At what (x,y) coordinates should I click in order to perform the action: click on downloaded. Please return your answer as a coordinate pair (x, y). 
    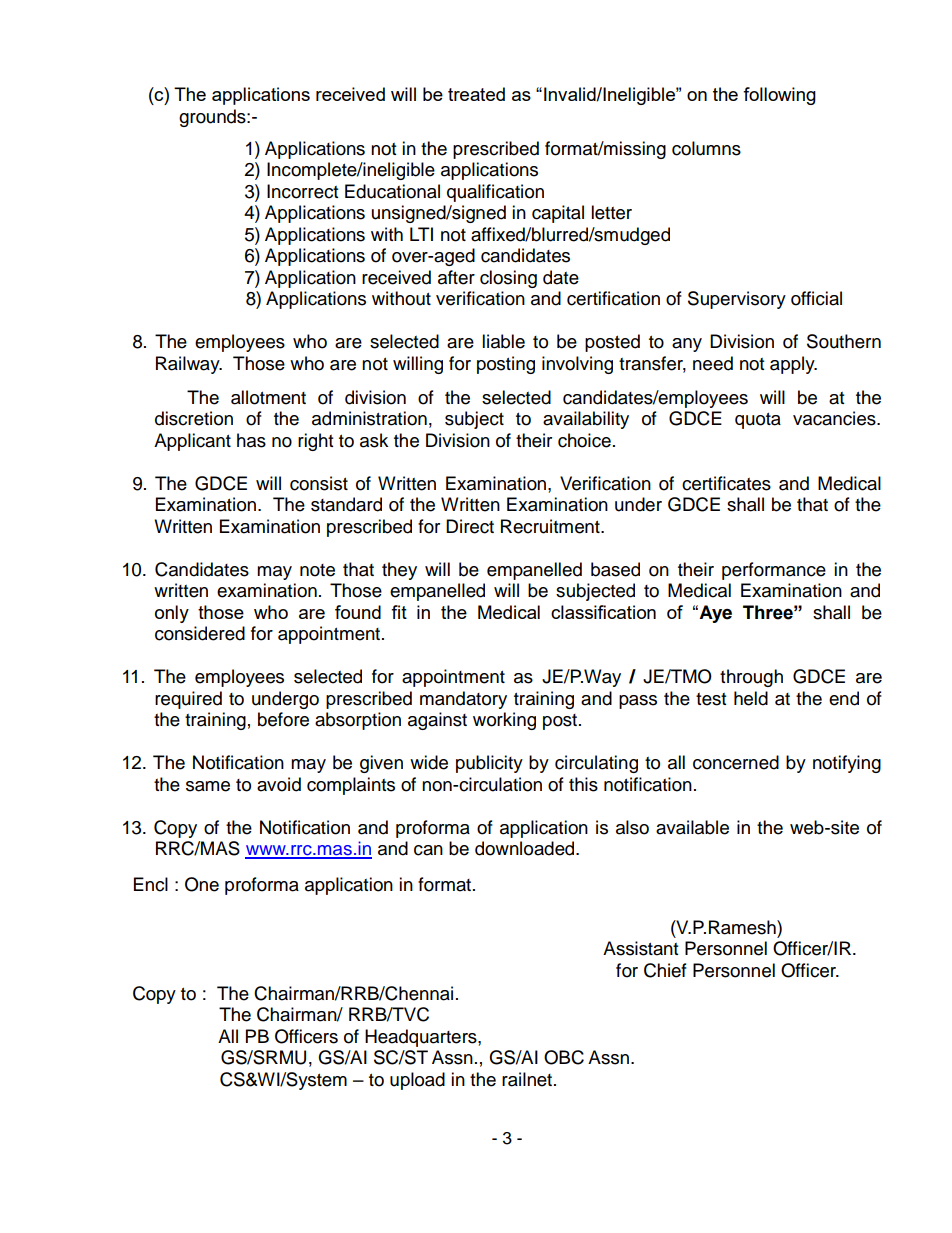
    Looking at the image, I should click on (526, 848).
